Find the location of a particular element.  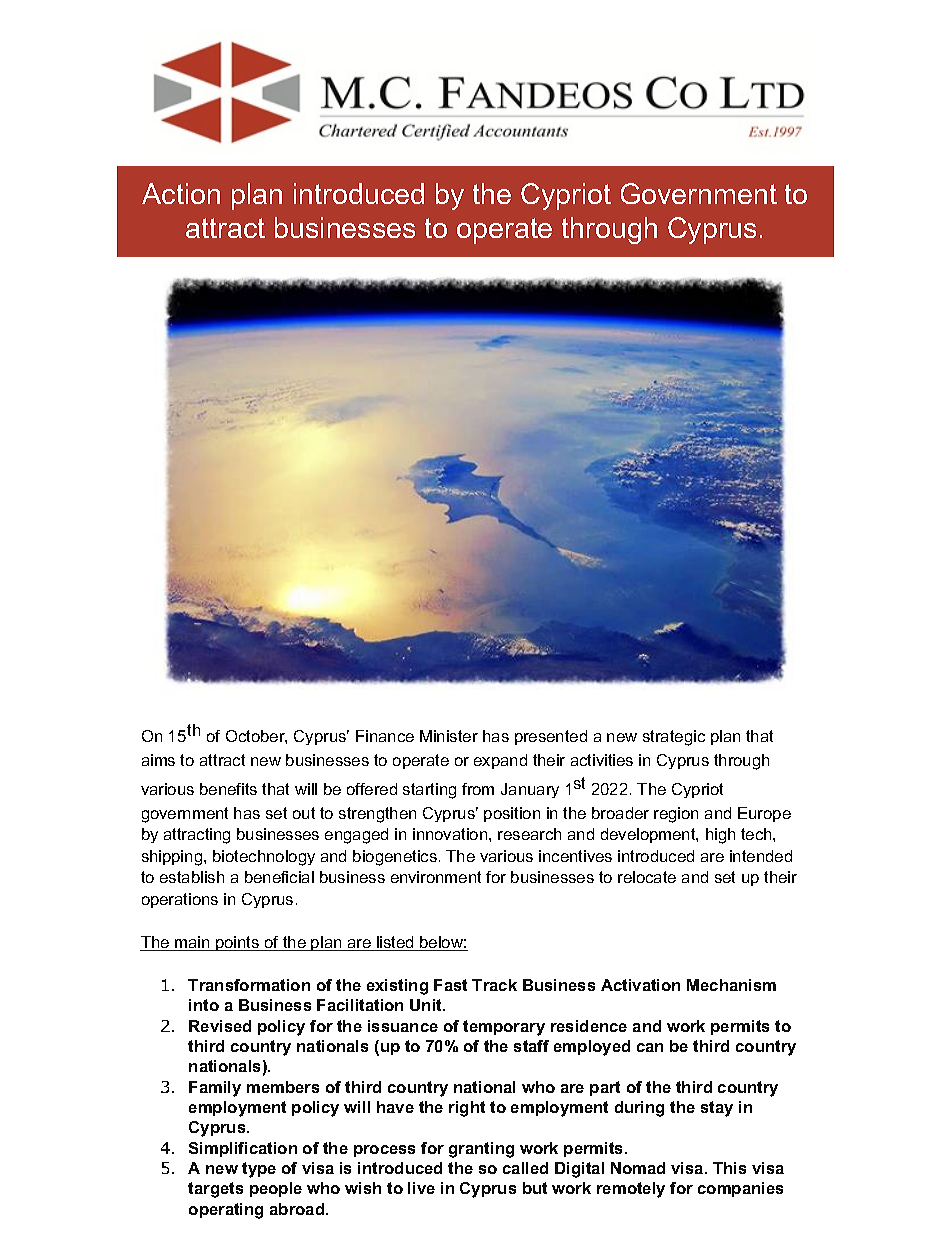

establish is located at coordinates (192, 877).
